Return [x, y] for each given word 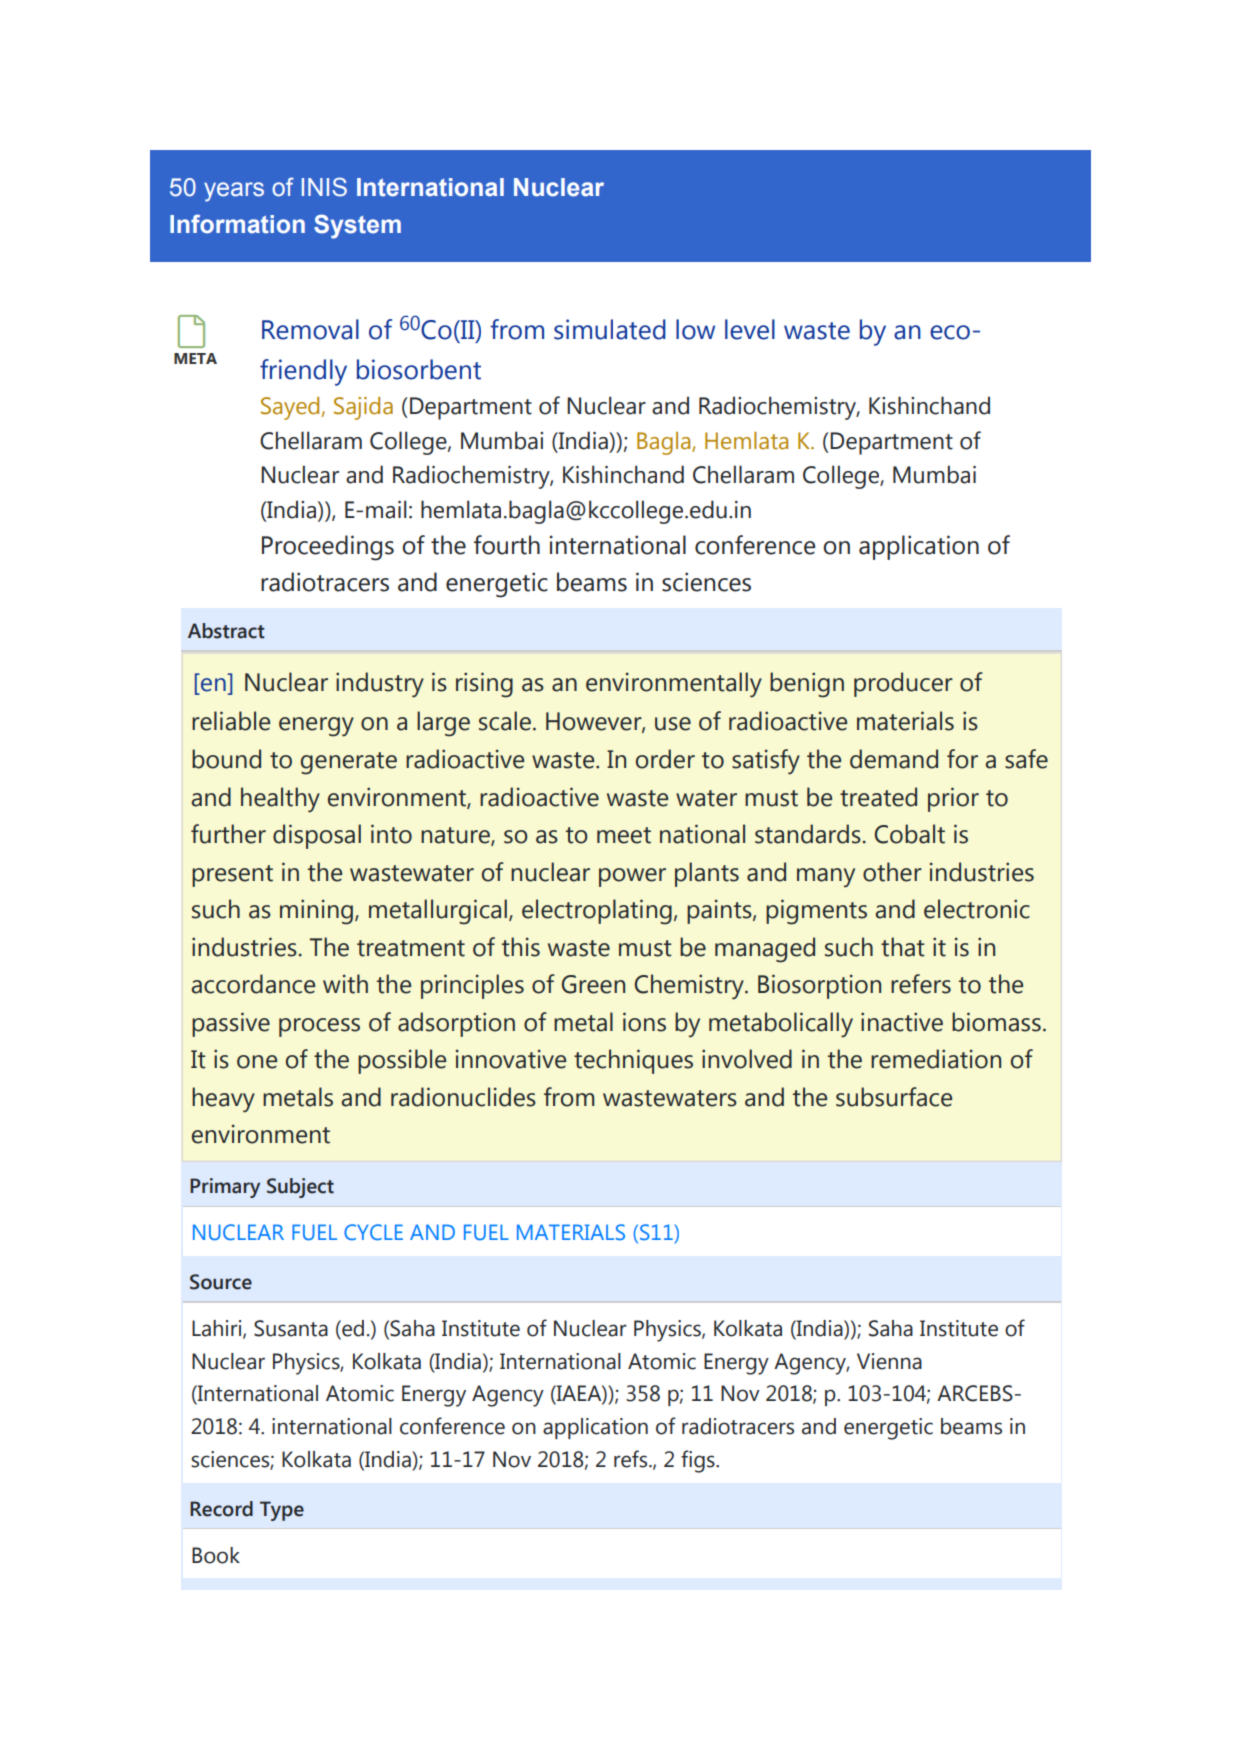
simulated [610, 329]
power [632, 877]
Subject [300, 1188]
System [357, 226]
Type [282, 1511]
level [750, 329]
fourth [507, 545]
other [892, 872]
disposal [317, 836]
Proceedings [328, 548]
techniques [633, 1061]
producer [903, 684]
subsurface [894, 1097]
